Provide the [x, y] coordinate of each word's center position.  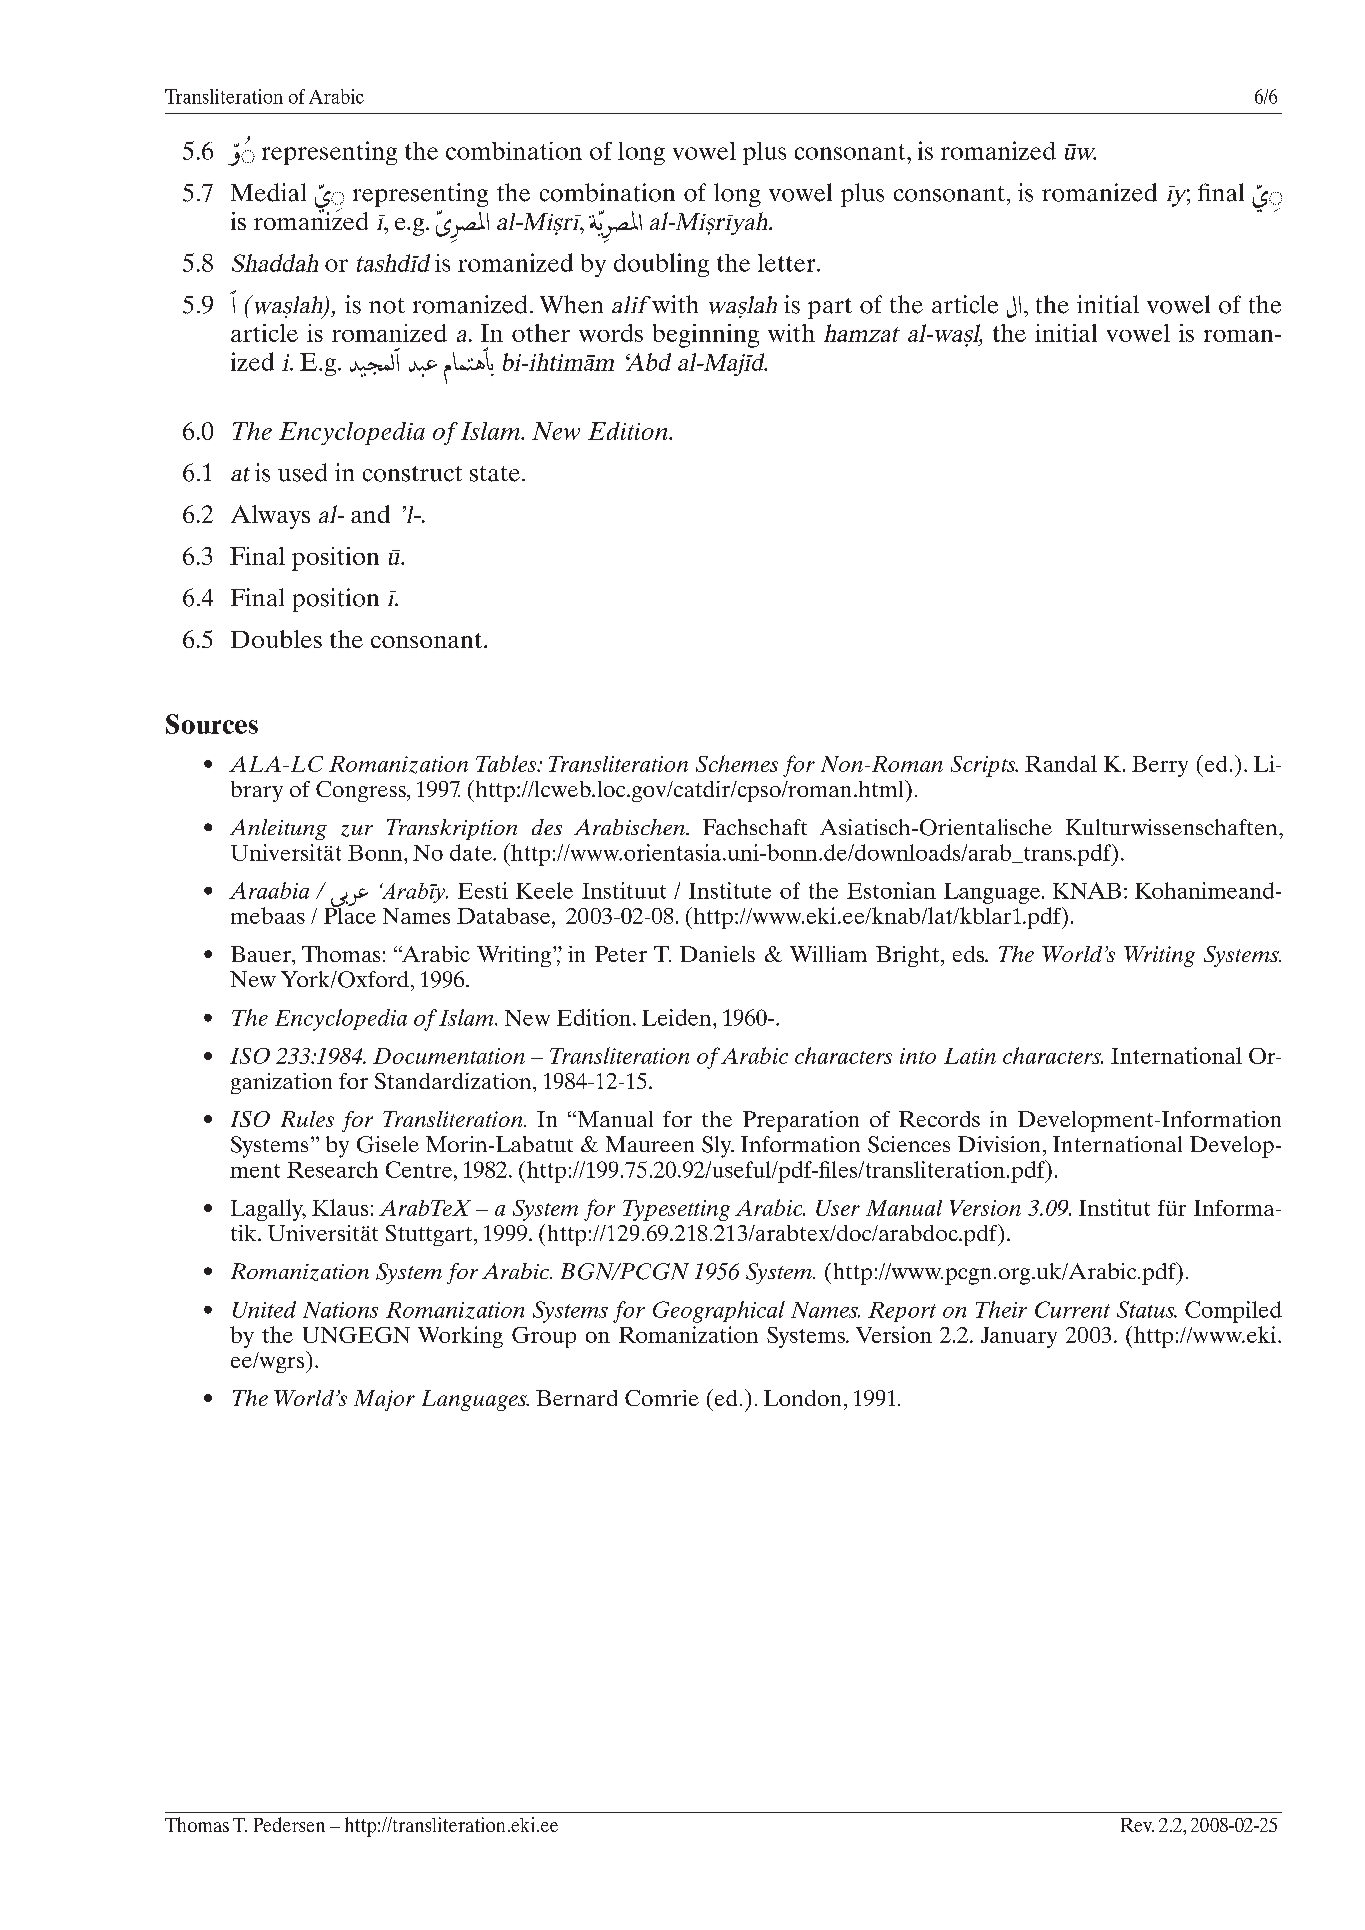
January [1019, 1337]
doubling [661, 265]
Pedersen [289, 1824]
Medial [268, 192]
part [830, 308]
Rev [1137, 1825]
